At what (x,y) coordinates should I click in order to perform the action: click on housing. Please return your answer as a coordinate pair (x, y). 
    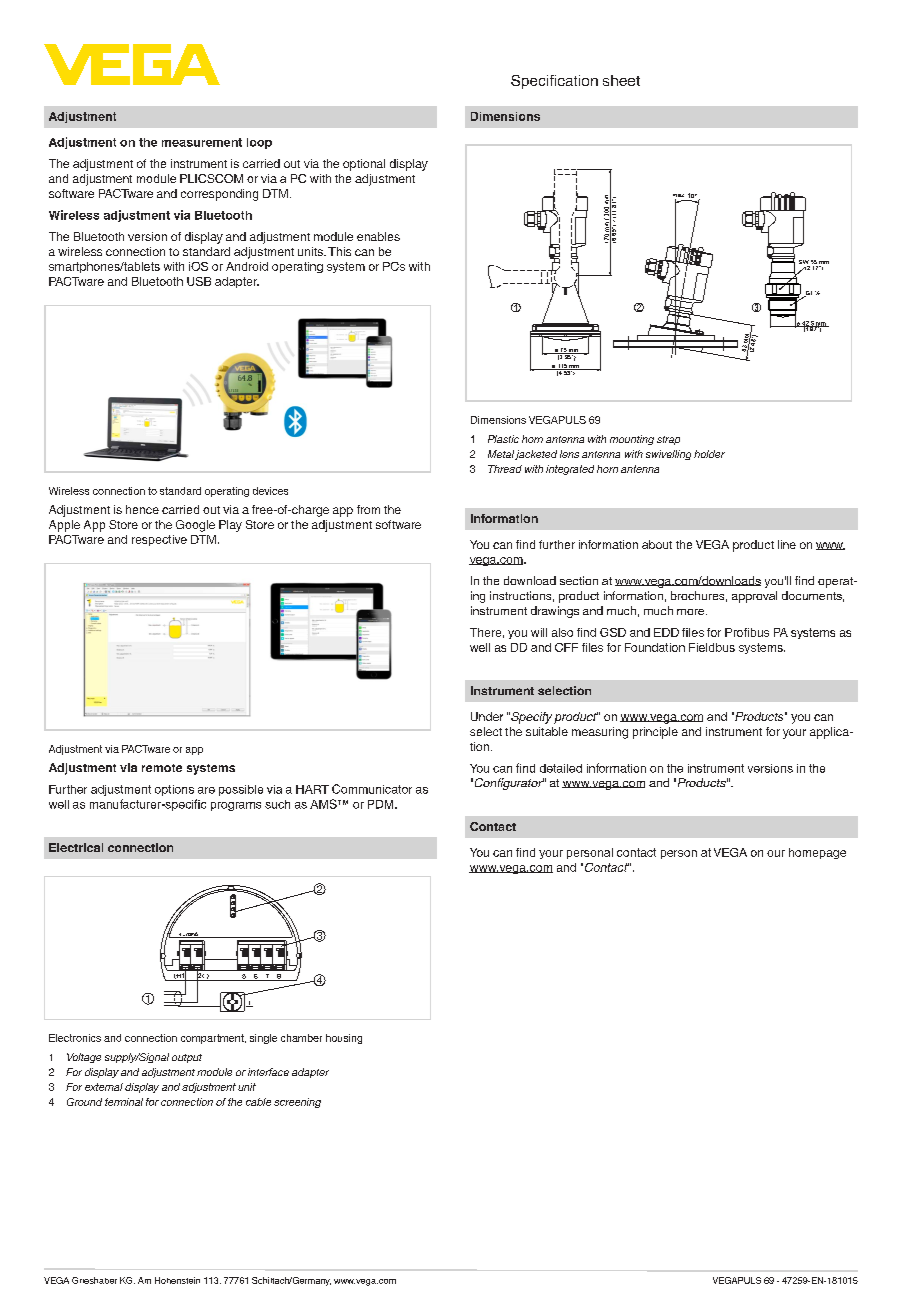
    Looking at the image, I should click on (344, 1039).
